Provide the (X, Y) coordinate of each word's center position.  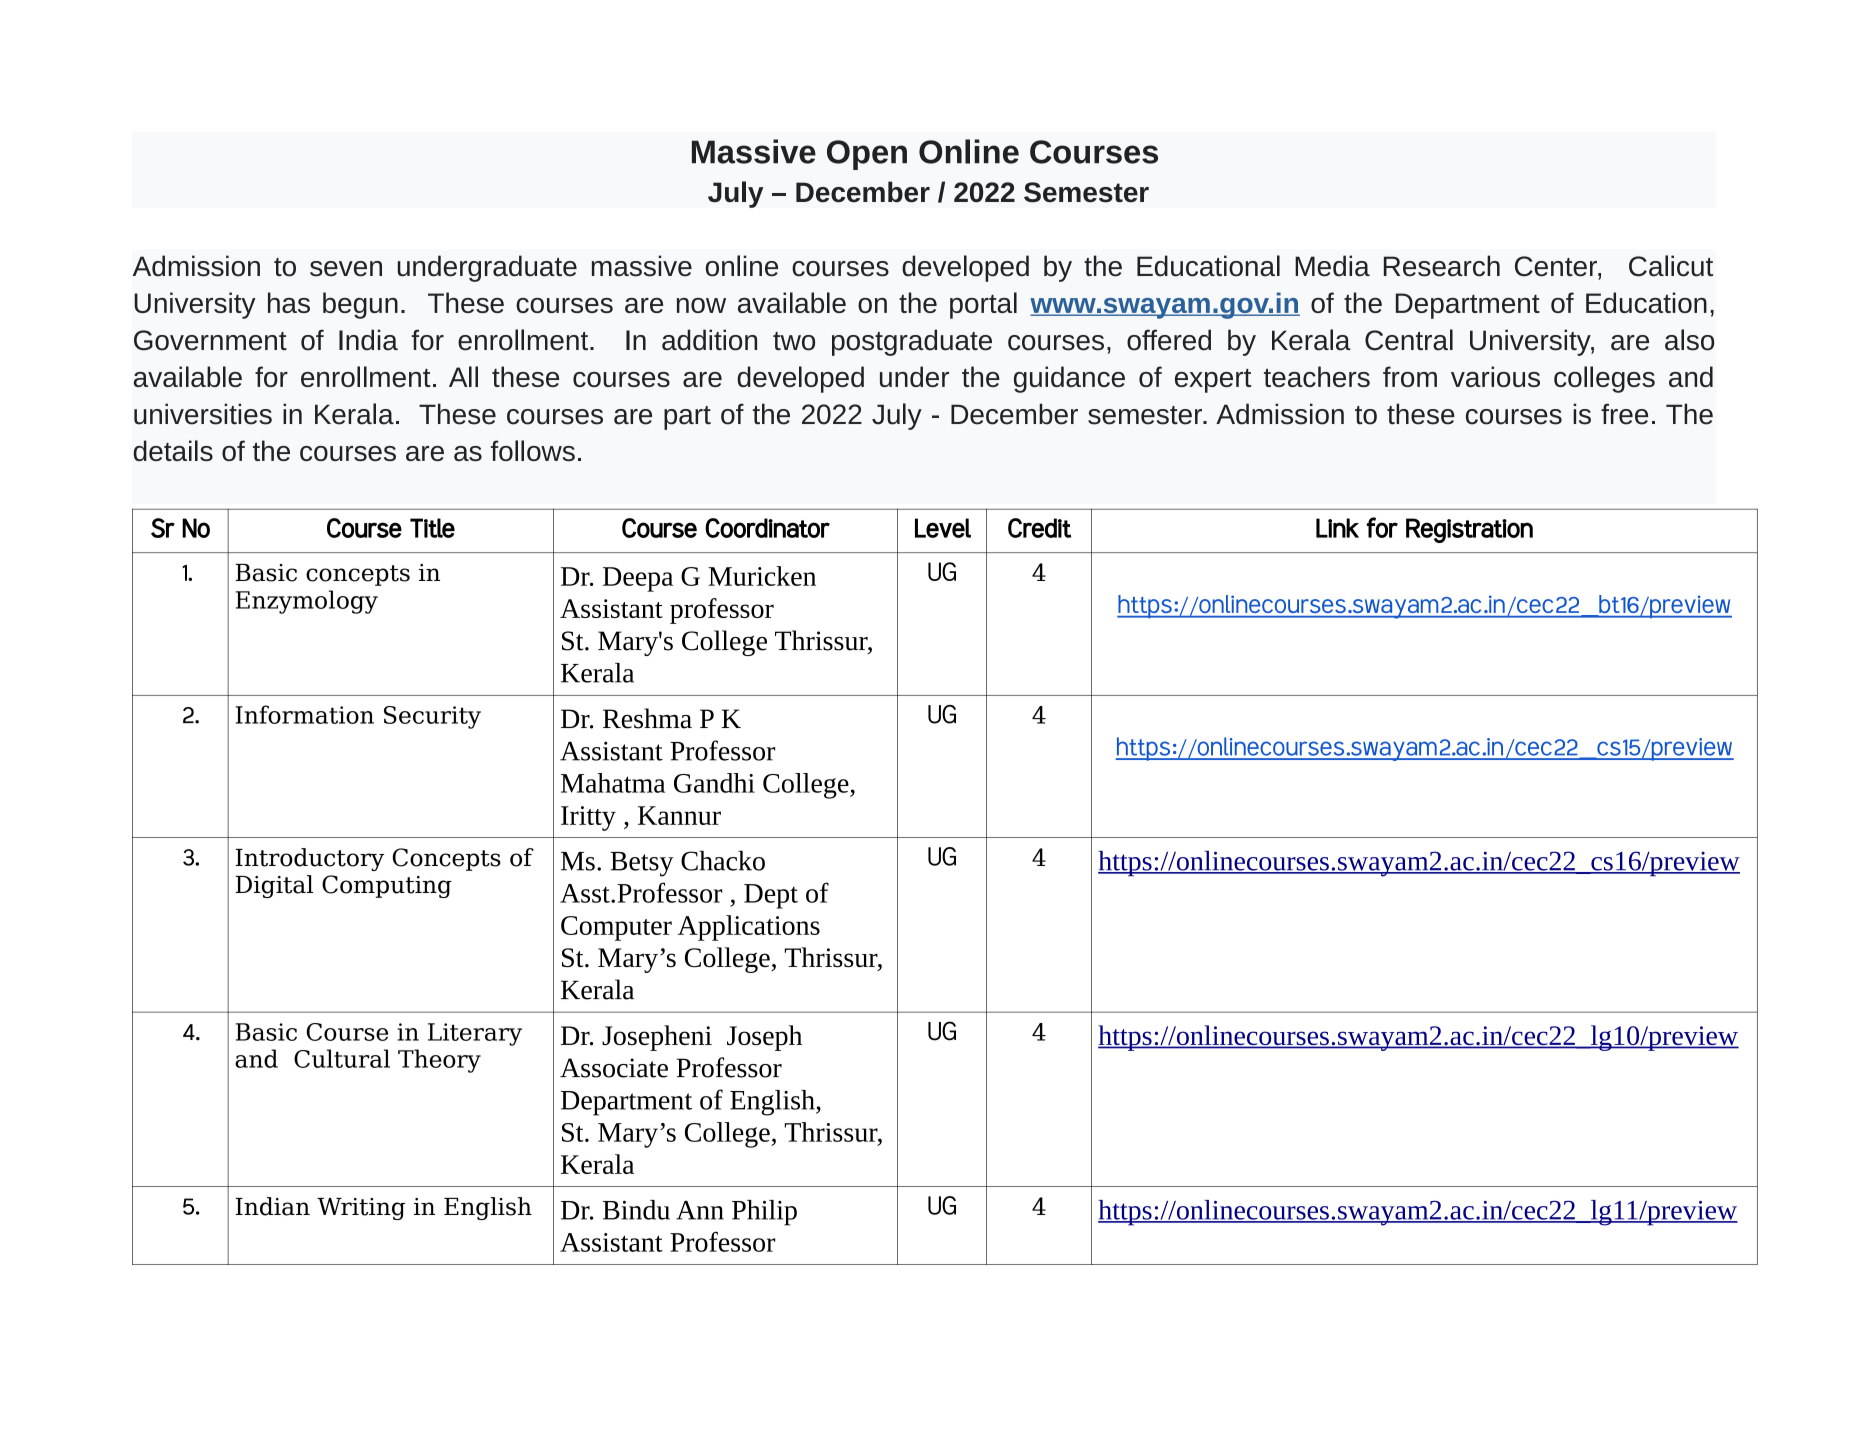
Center (1557, 266)
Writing (361, 1209)
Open (867, 155)
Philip (764, 1213)
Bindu (636, 1210)
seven (346, 269)
